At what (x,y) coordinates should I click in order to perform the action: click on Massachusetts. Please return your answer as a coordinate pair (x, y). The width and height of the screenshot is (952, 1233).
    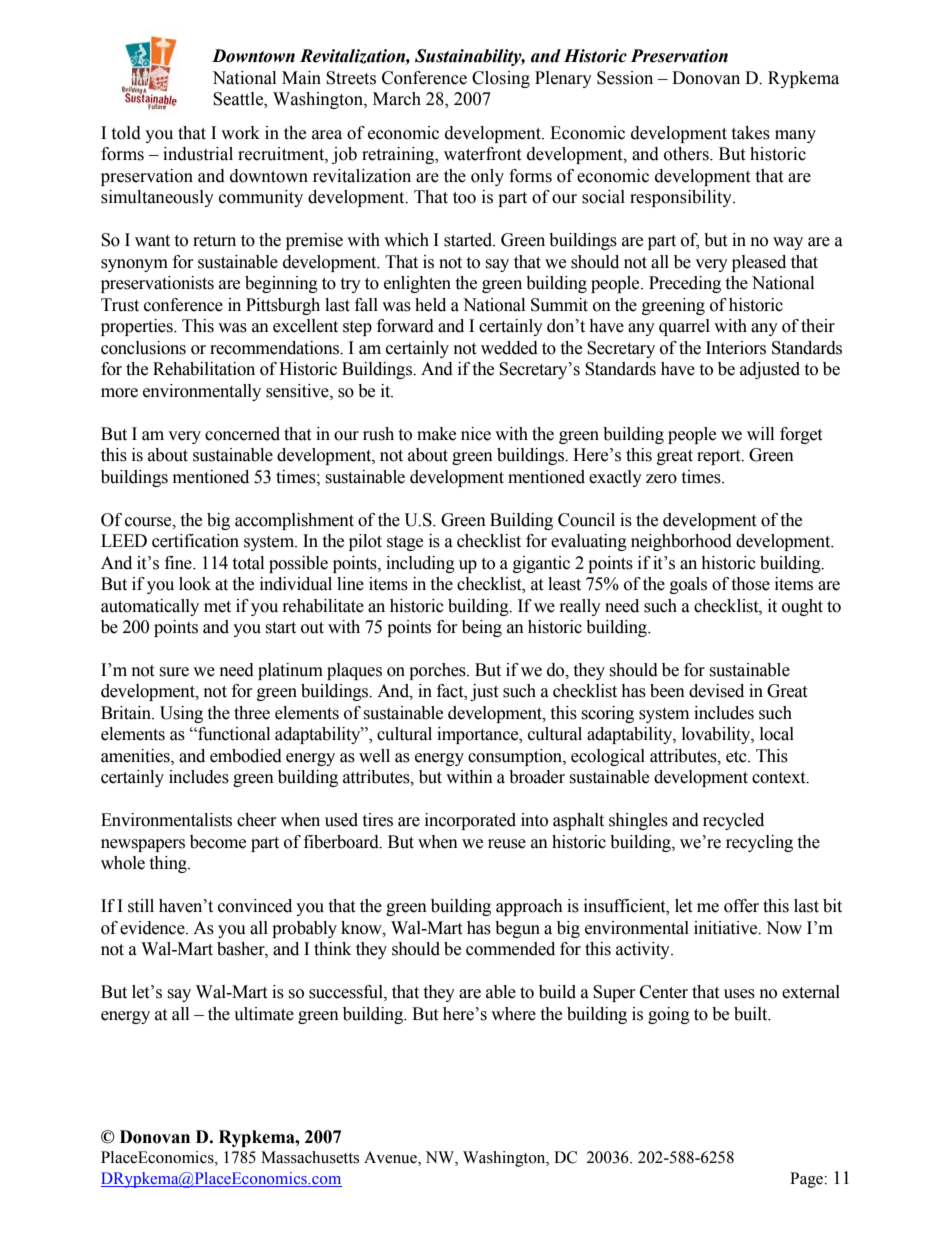
    Looking at the image, I should click on (310, 1157).
